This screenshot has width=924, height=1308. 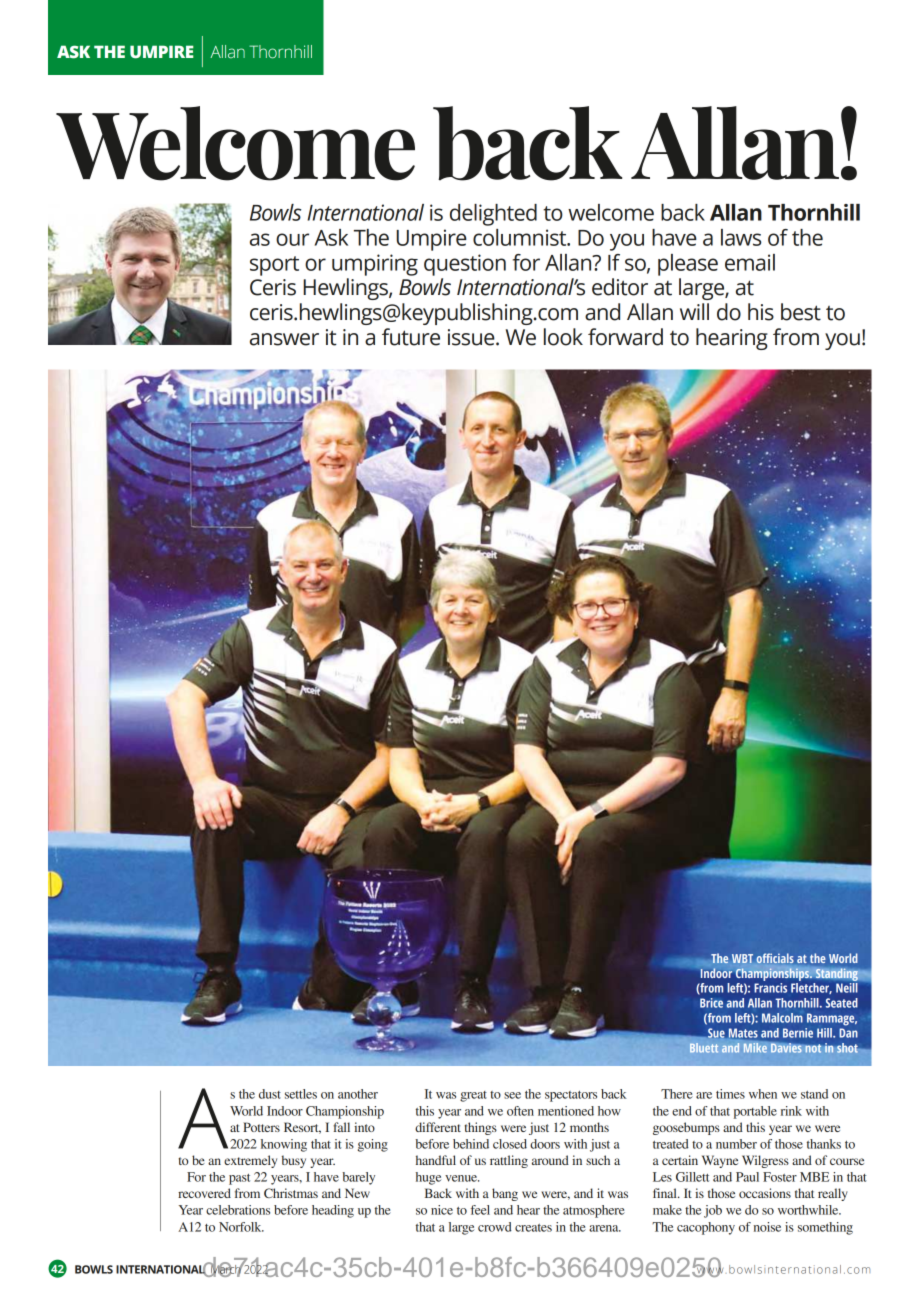 What do you see at coordinates (274, 266) in the screenshot?
I see `sport` at bounding box center [274, 266].
